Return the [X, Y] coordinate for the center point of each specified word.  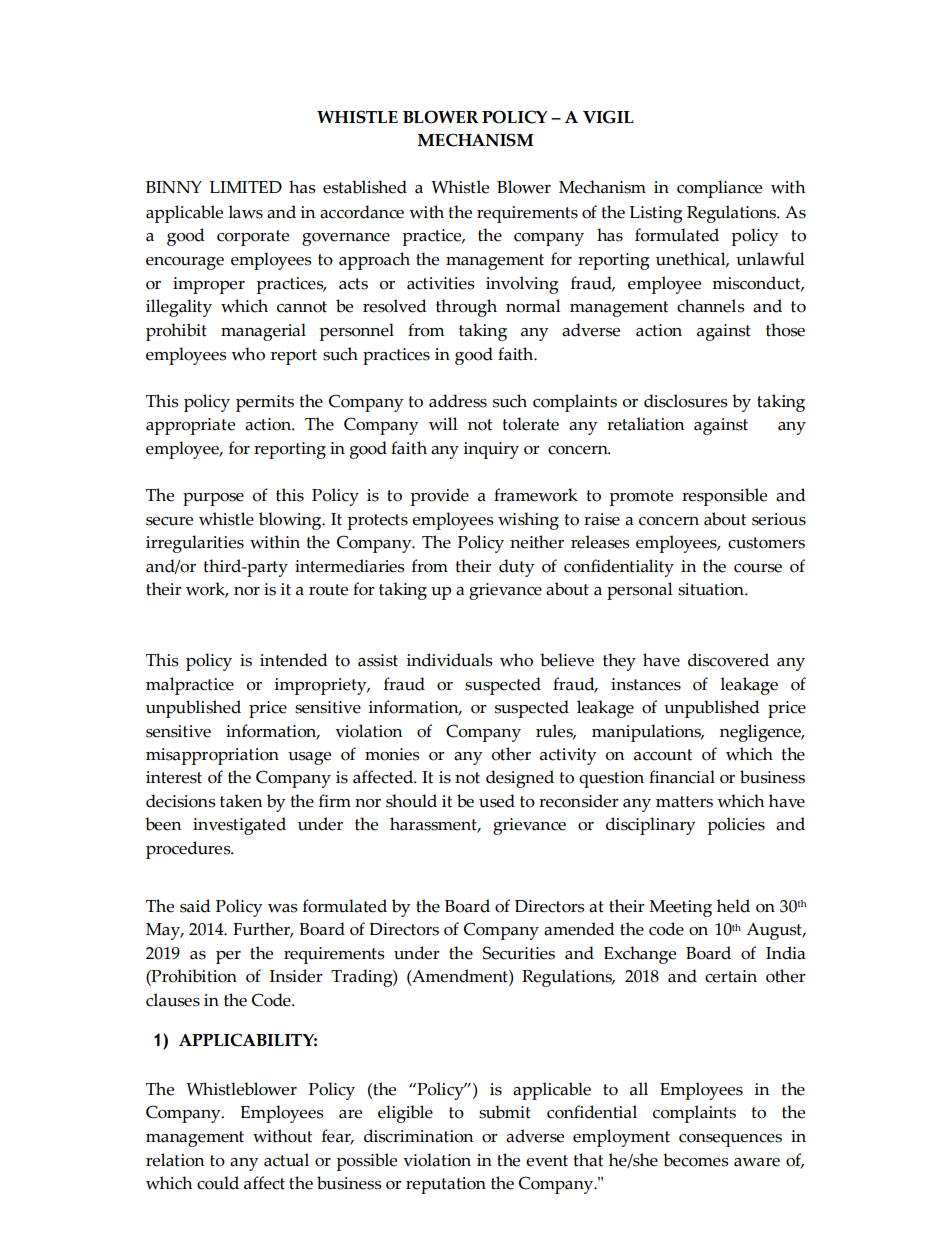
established [365, 187]
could [218, 1183]
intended [294, 660]
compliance [719, 189]
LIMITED [245, 187]
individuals [449, 660]
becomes [696, 1160]
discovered [728, 660]
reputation [446, 1185]
